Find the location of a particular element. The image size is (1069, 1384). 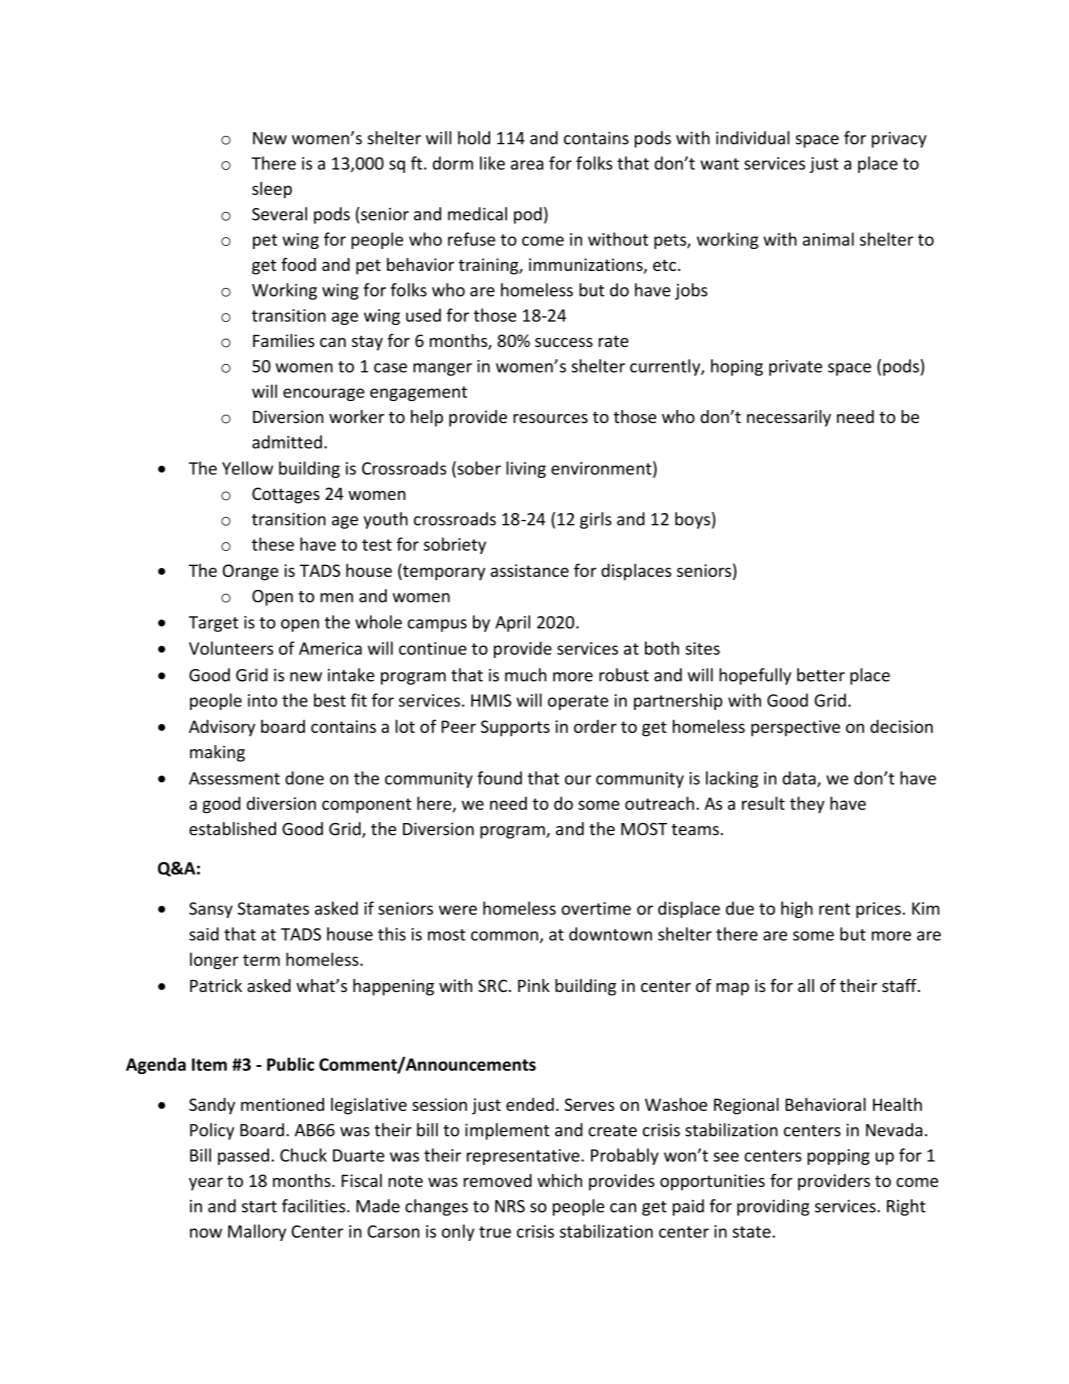

sleep is located at coordinates (272, 190).
